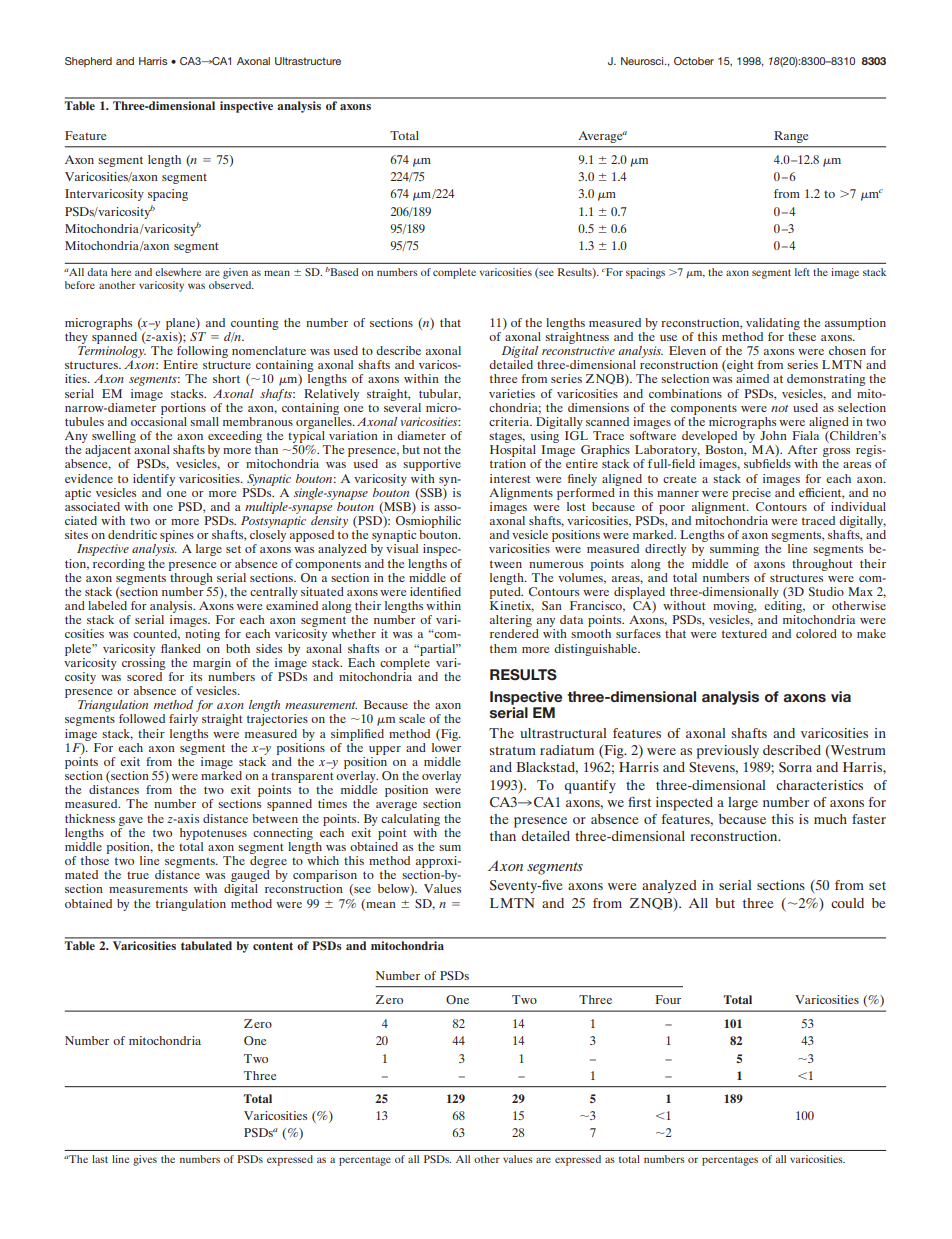 The width and height of the screenshot is (952, 1239). Describe the element at coordinates (643, 61) in the screenshot. I see `Neurosci` at that location.
